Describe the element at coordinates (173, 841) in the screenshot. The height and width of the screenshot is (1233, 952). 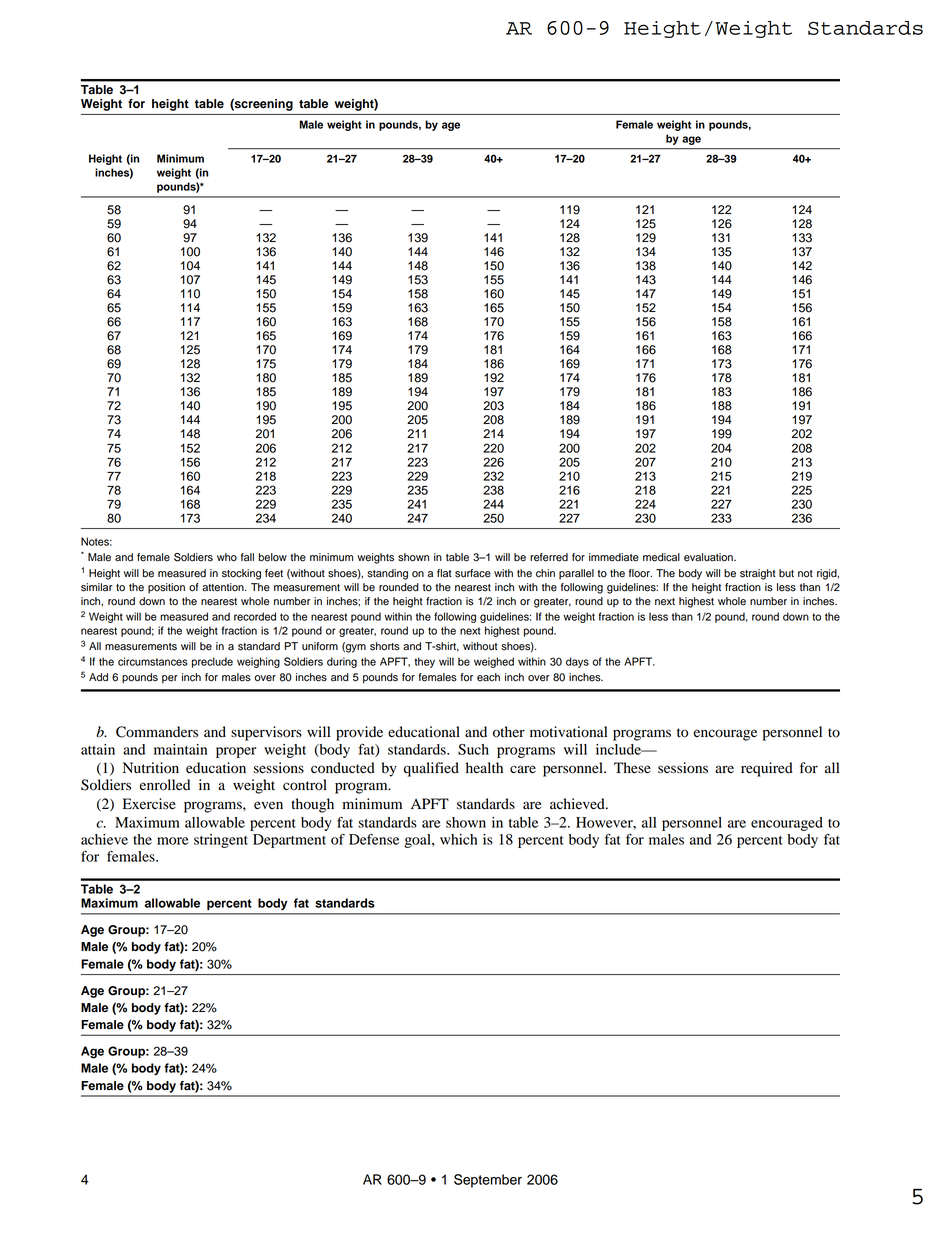
I see `more` at that location.
